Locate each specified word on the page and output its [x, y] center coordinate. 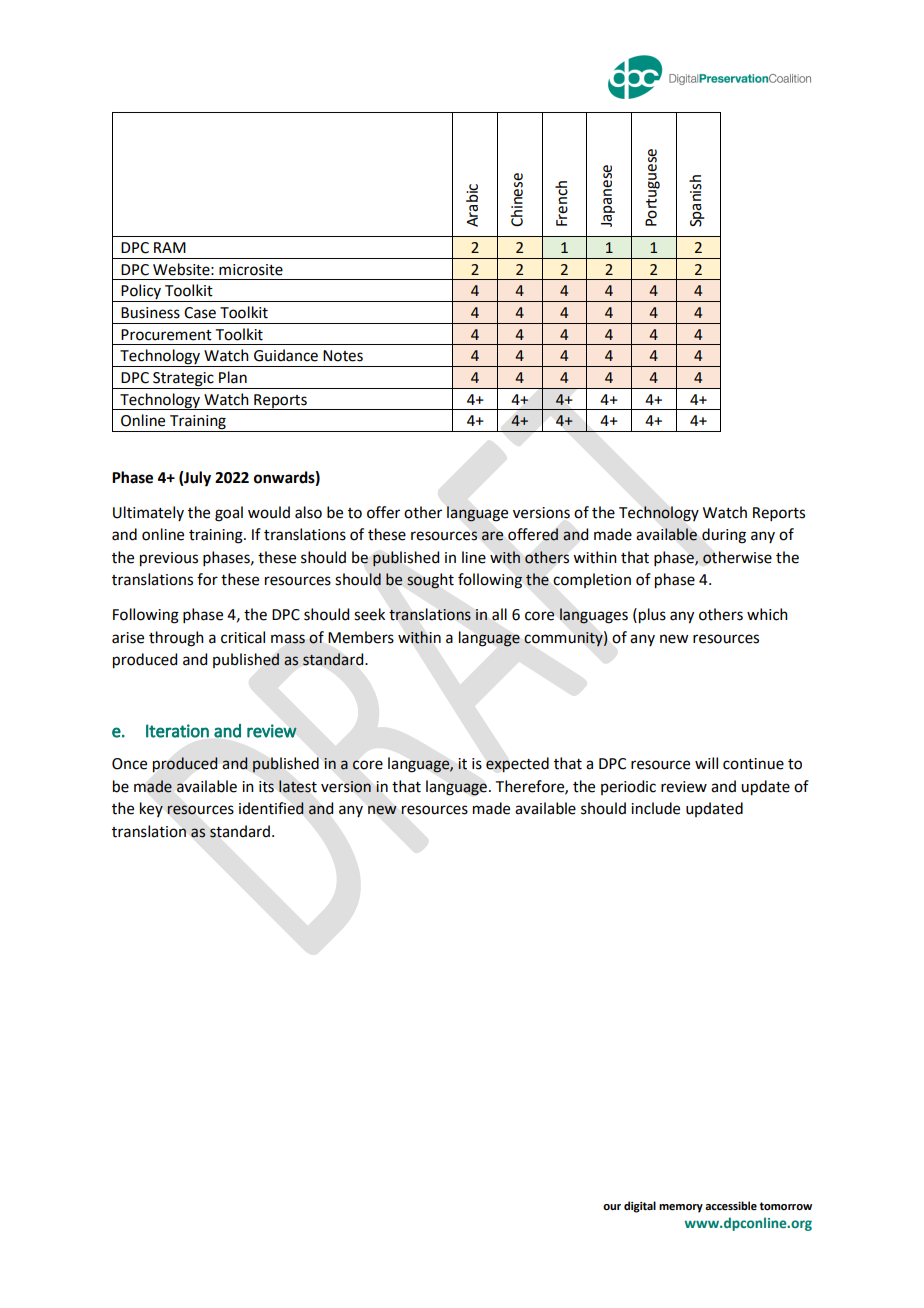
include [655, 808]
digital [640, 1207]
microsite [251, 270]
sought [430, 581]
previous [169, 559]
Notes [343, 356]
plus [651, 616]
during [724, 536]
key [151, 809]
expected [517, 765]
